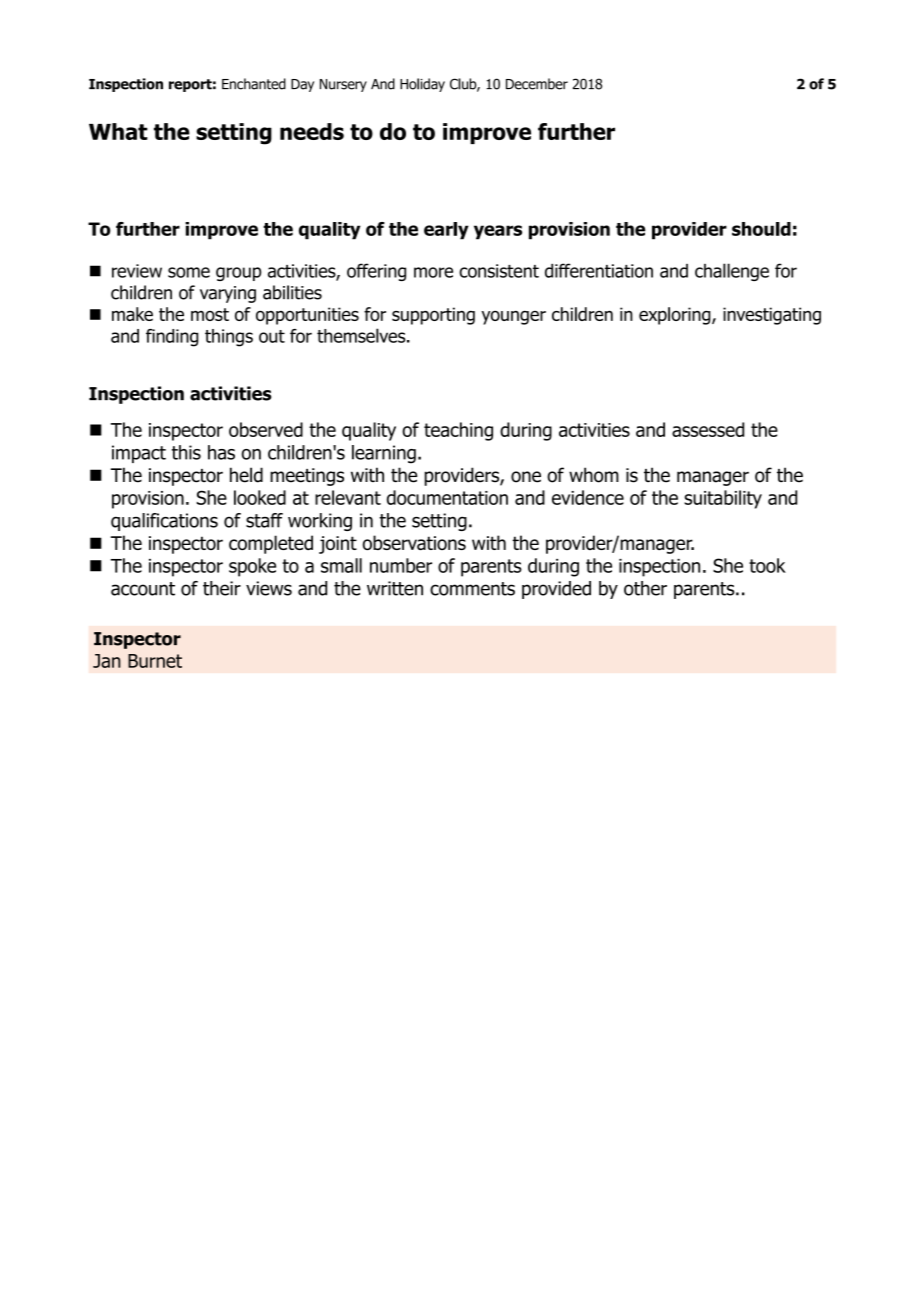 The height and width of the screenshot is (1310, 924). I want to click on exploring, so click(676, 316).
